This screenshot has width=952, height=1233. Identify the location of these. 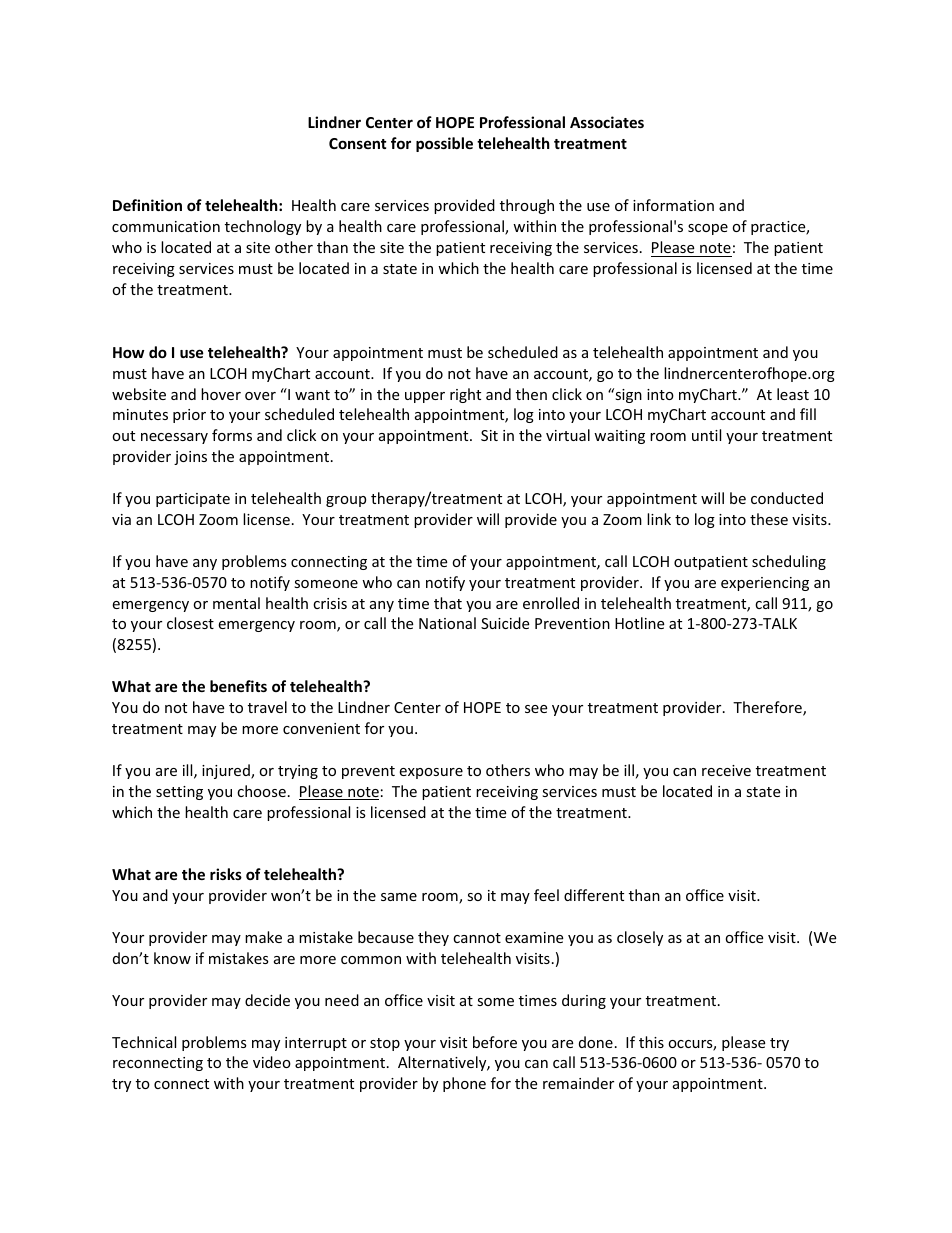
(769, 519).
